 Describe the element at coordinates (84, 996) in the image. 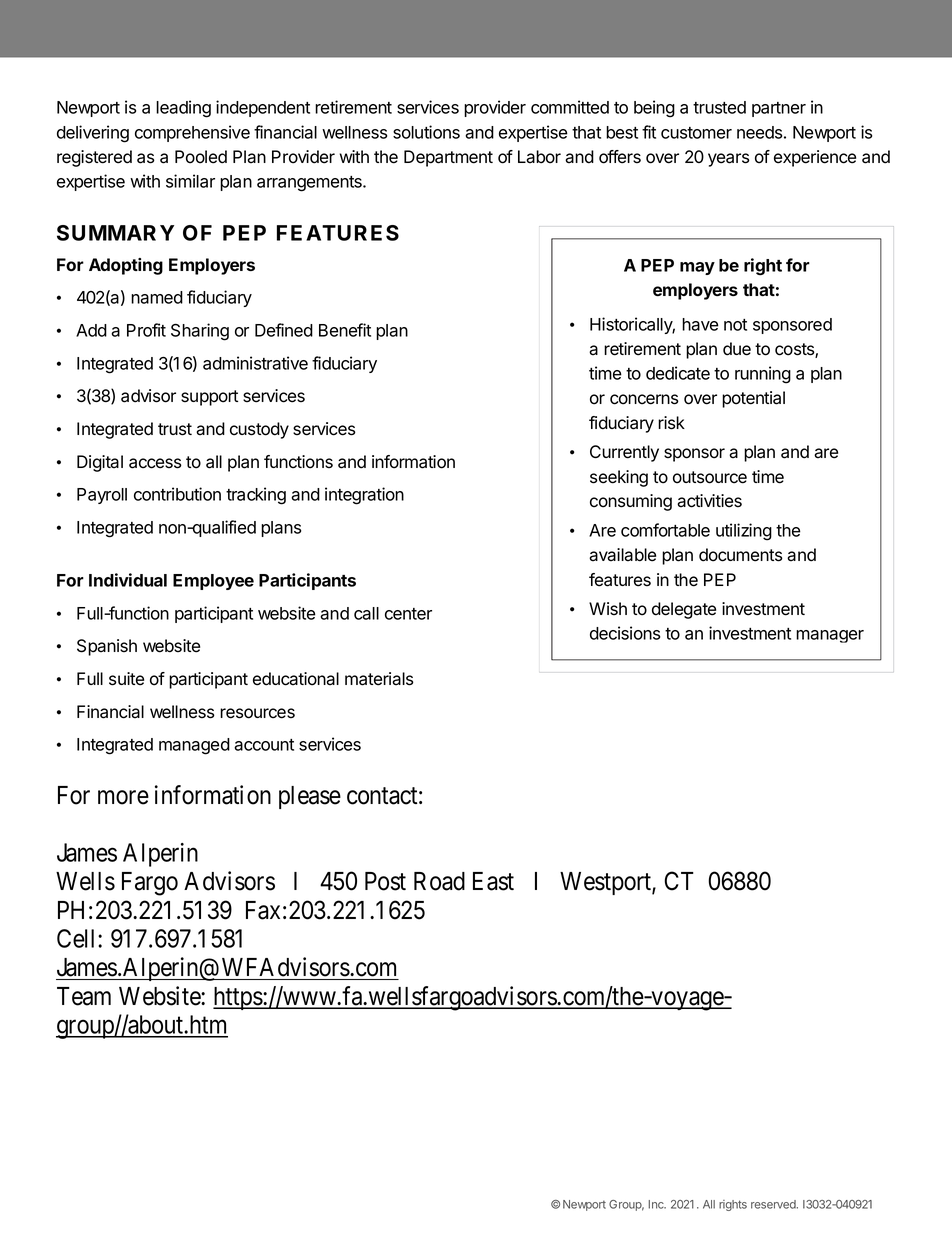

I see `Team` at that location.
